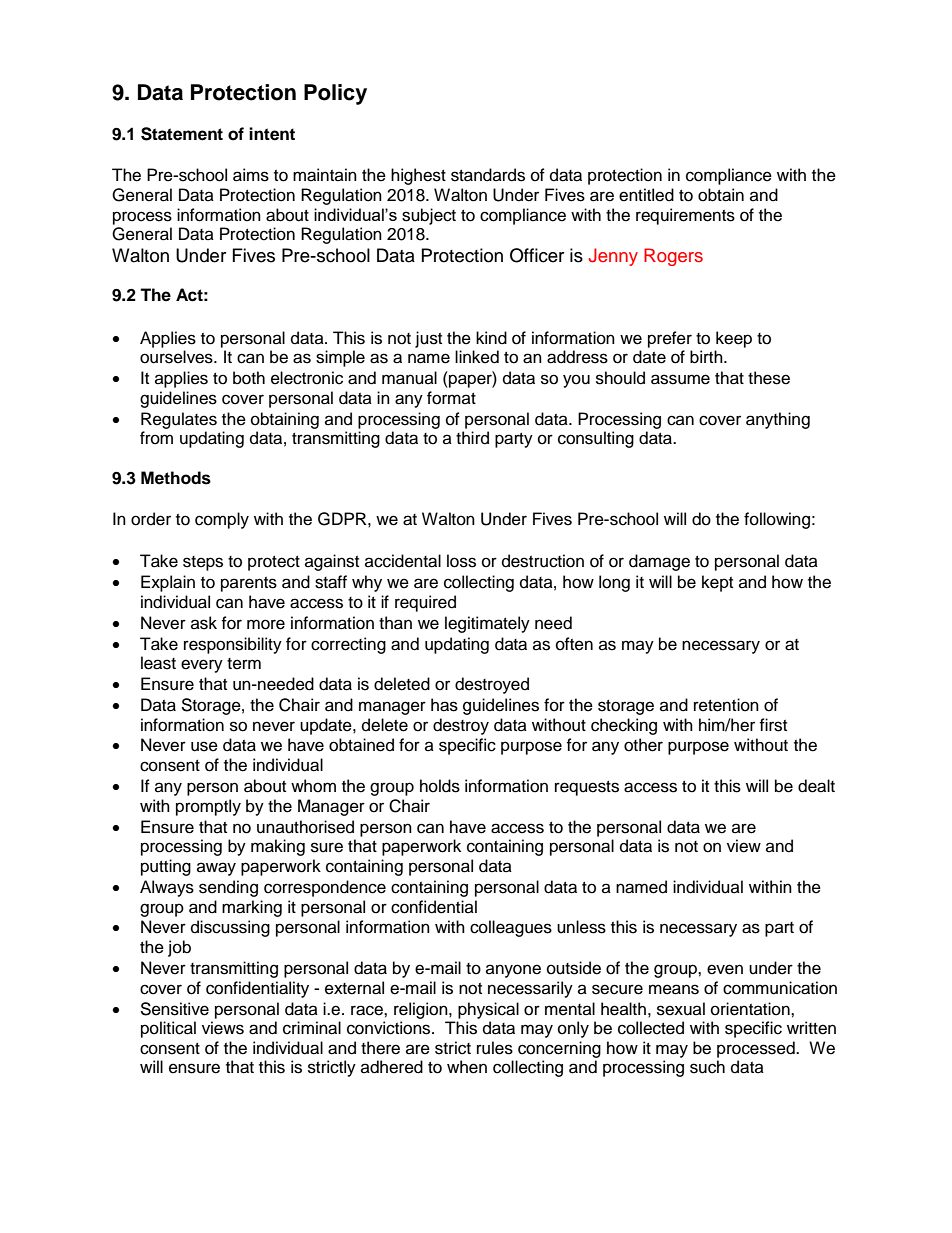 The width and height of the page is (952, 1233). I want to click on use, so click(204, 746).
